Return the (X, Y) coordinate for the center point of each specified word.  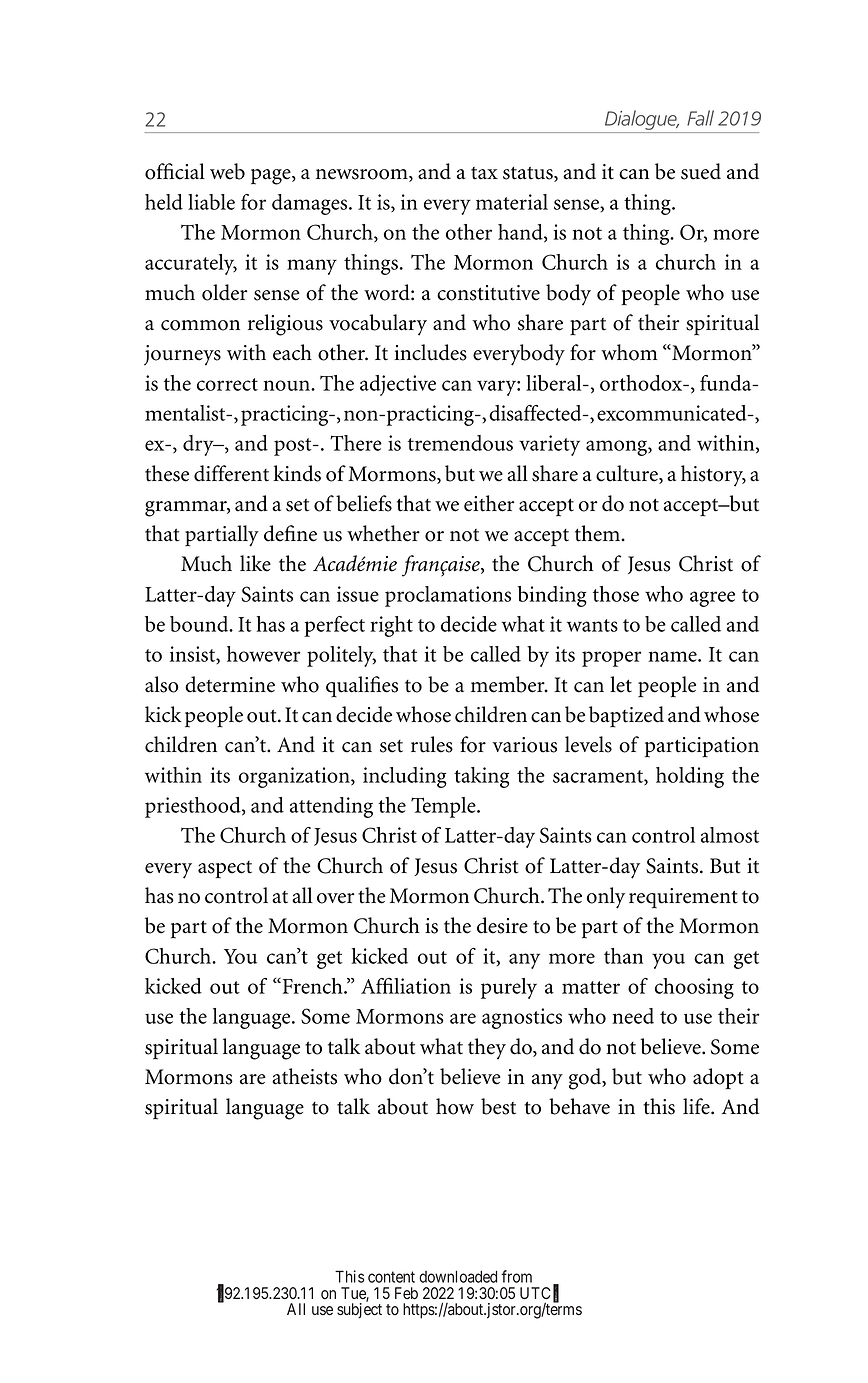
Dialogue (642, 120)
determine (230, 684)
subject (359, 1311)
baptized (626, 717)
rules (432, 744)
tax (484, 173)
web (227, 171)
